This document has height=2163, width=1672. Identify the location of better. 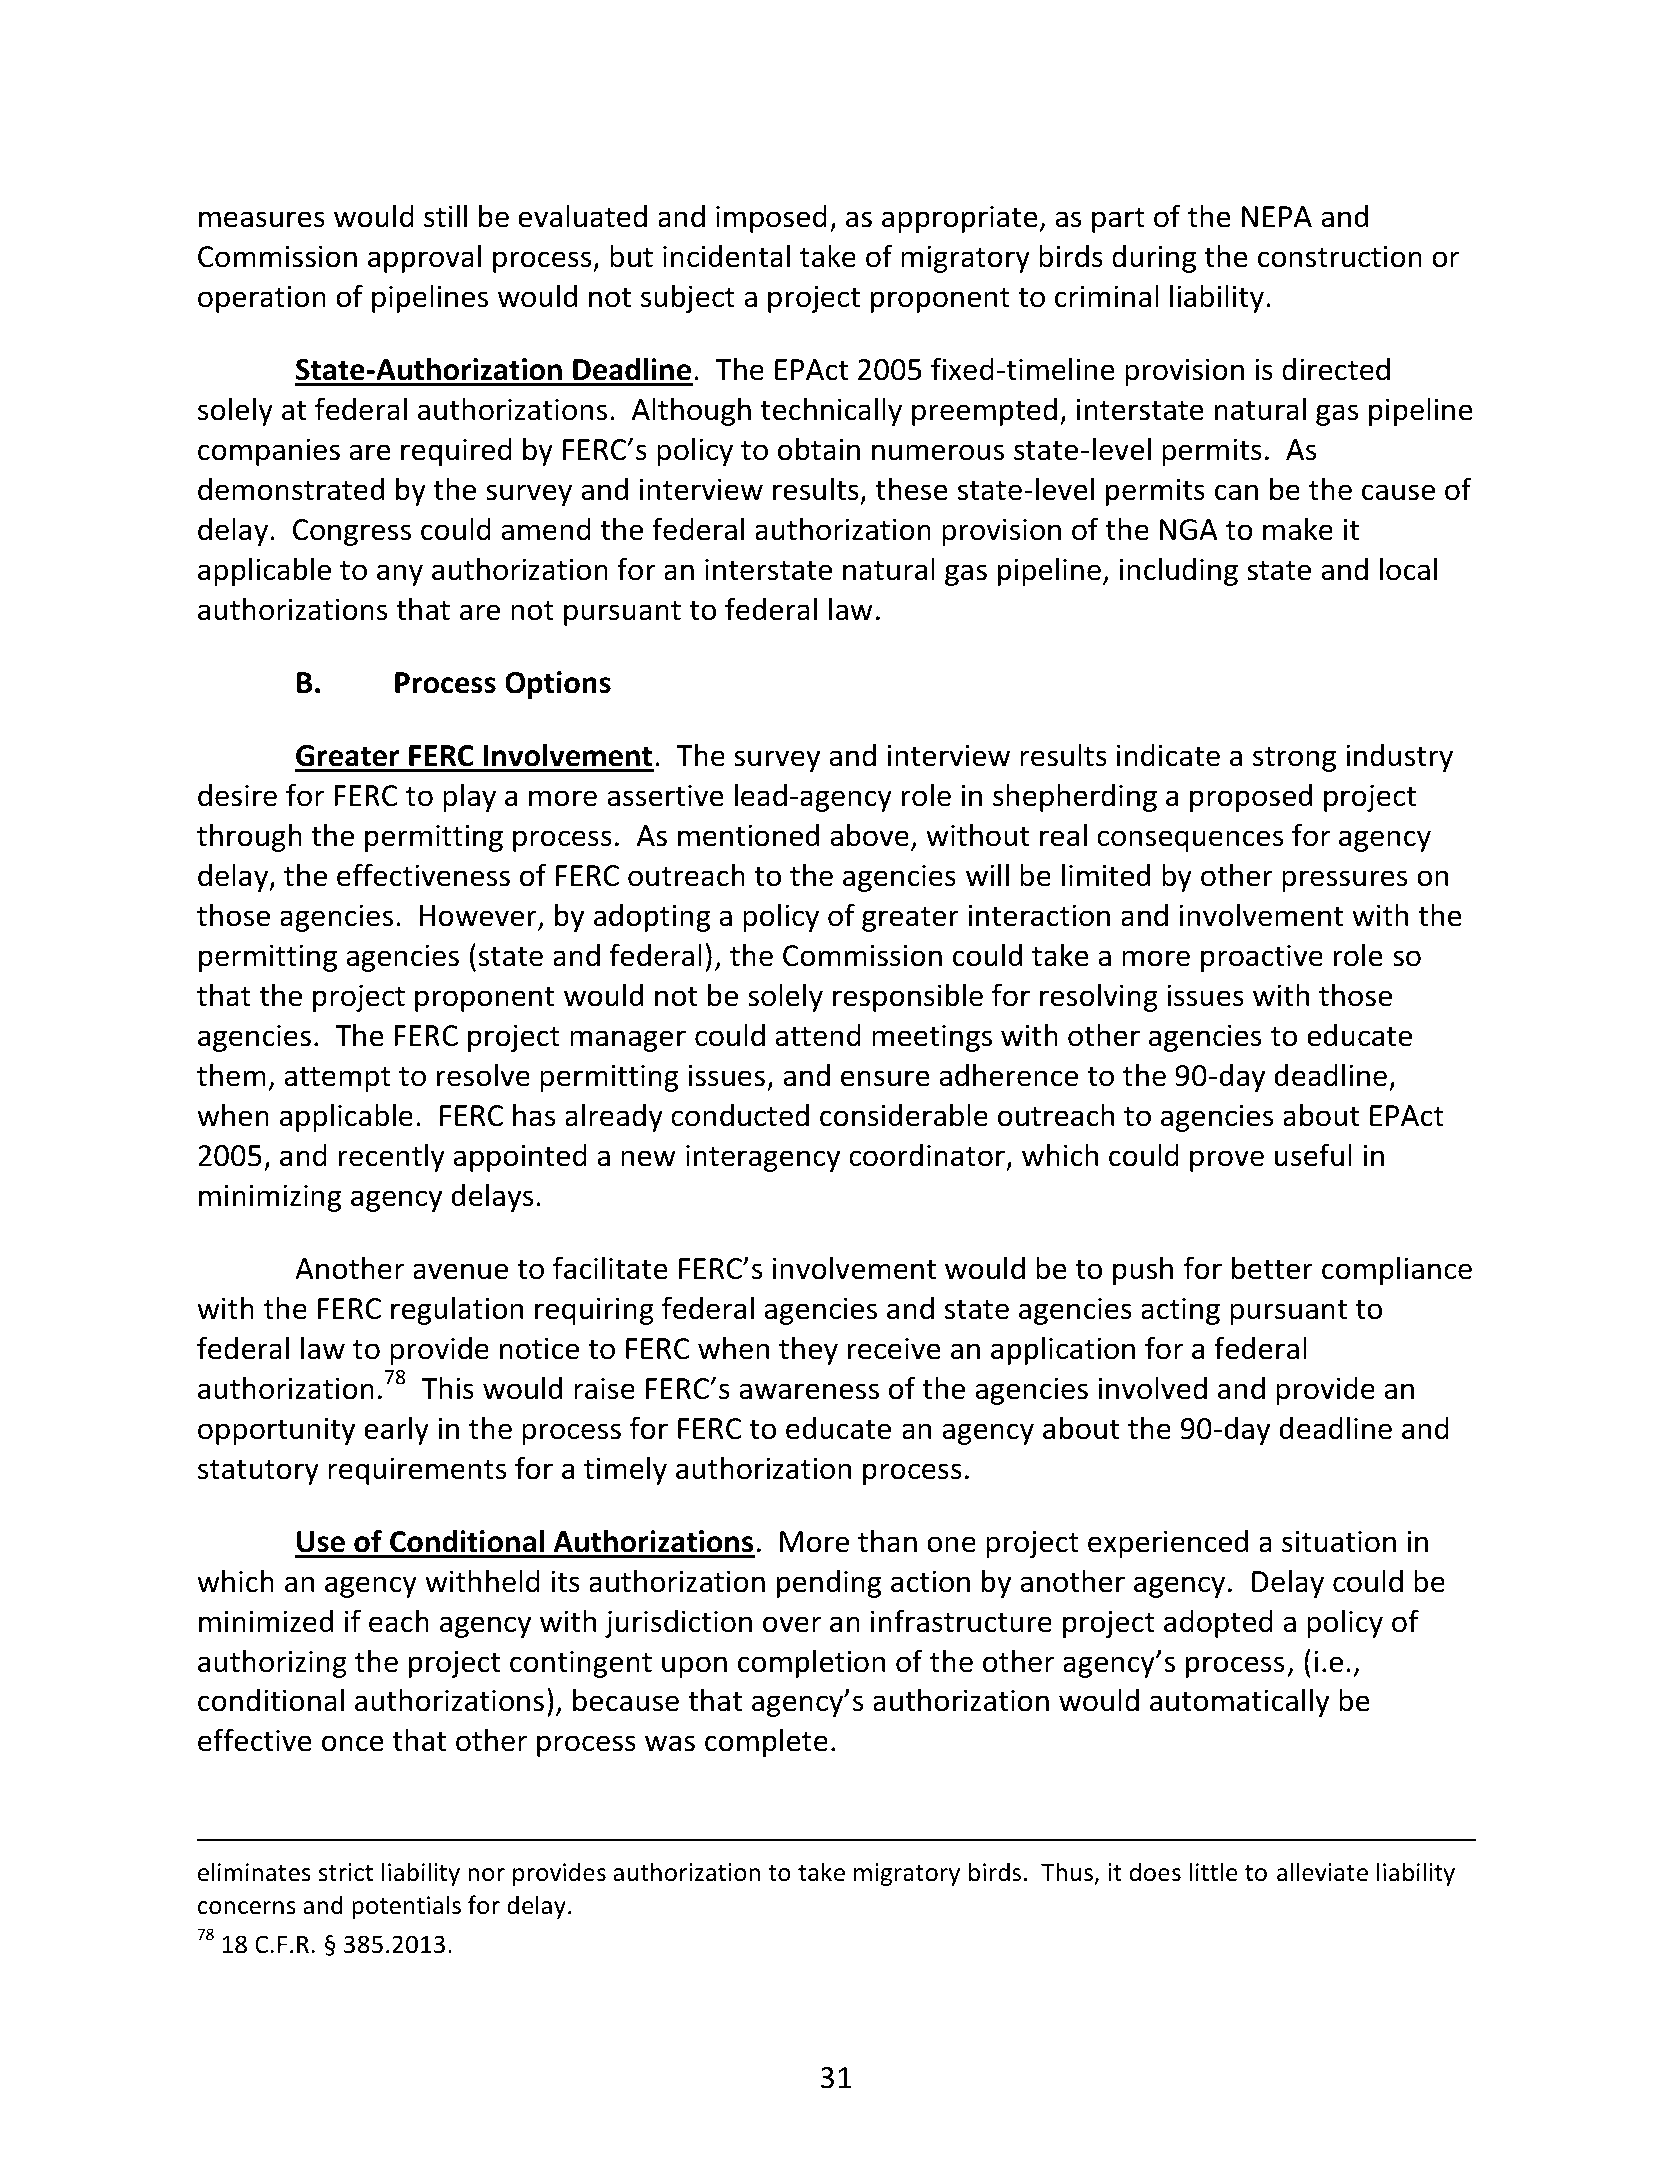
(1272, 1268).
